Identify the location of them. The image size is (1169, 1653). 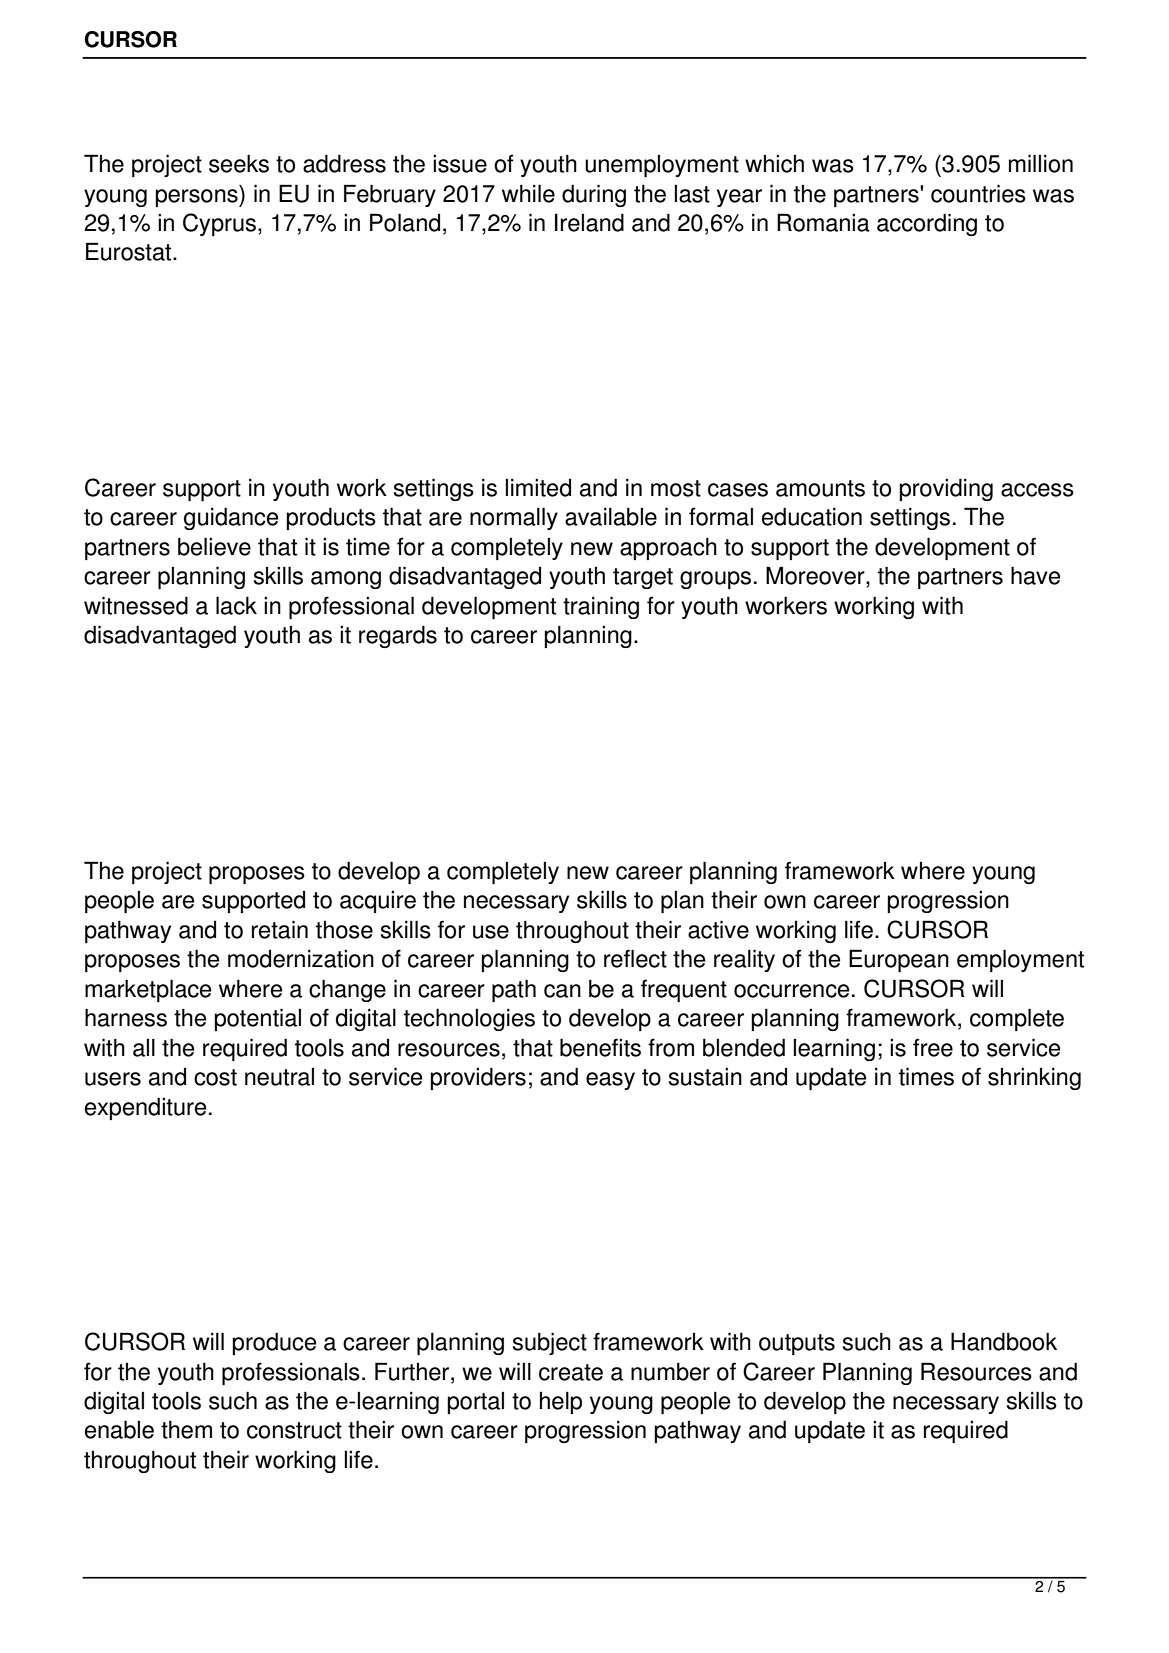
(186, 1429).
